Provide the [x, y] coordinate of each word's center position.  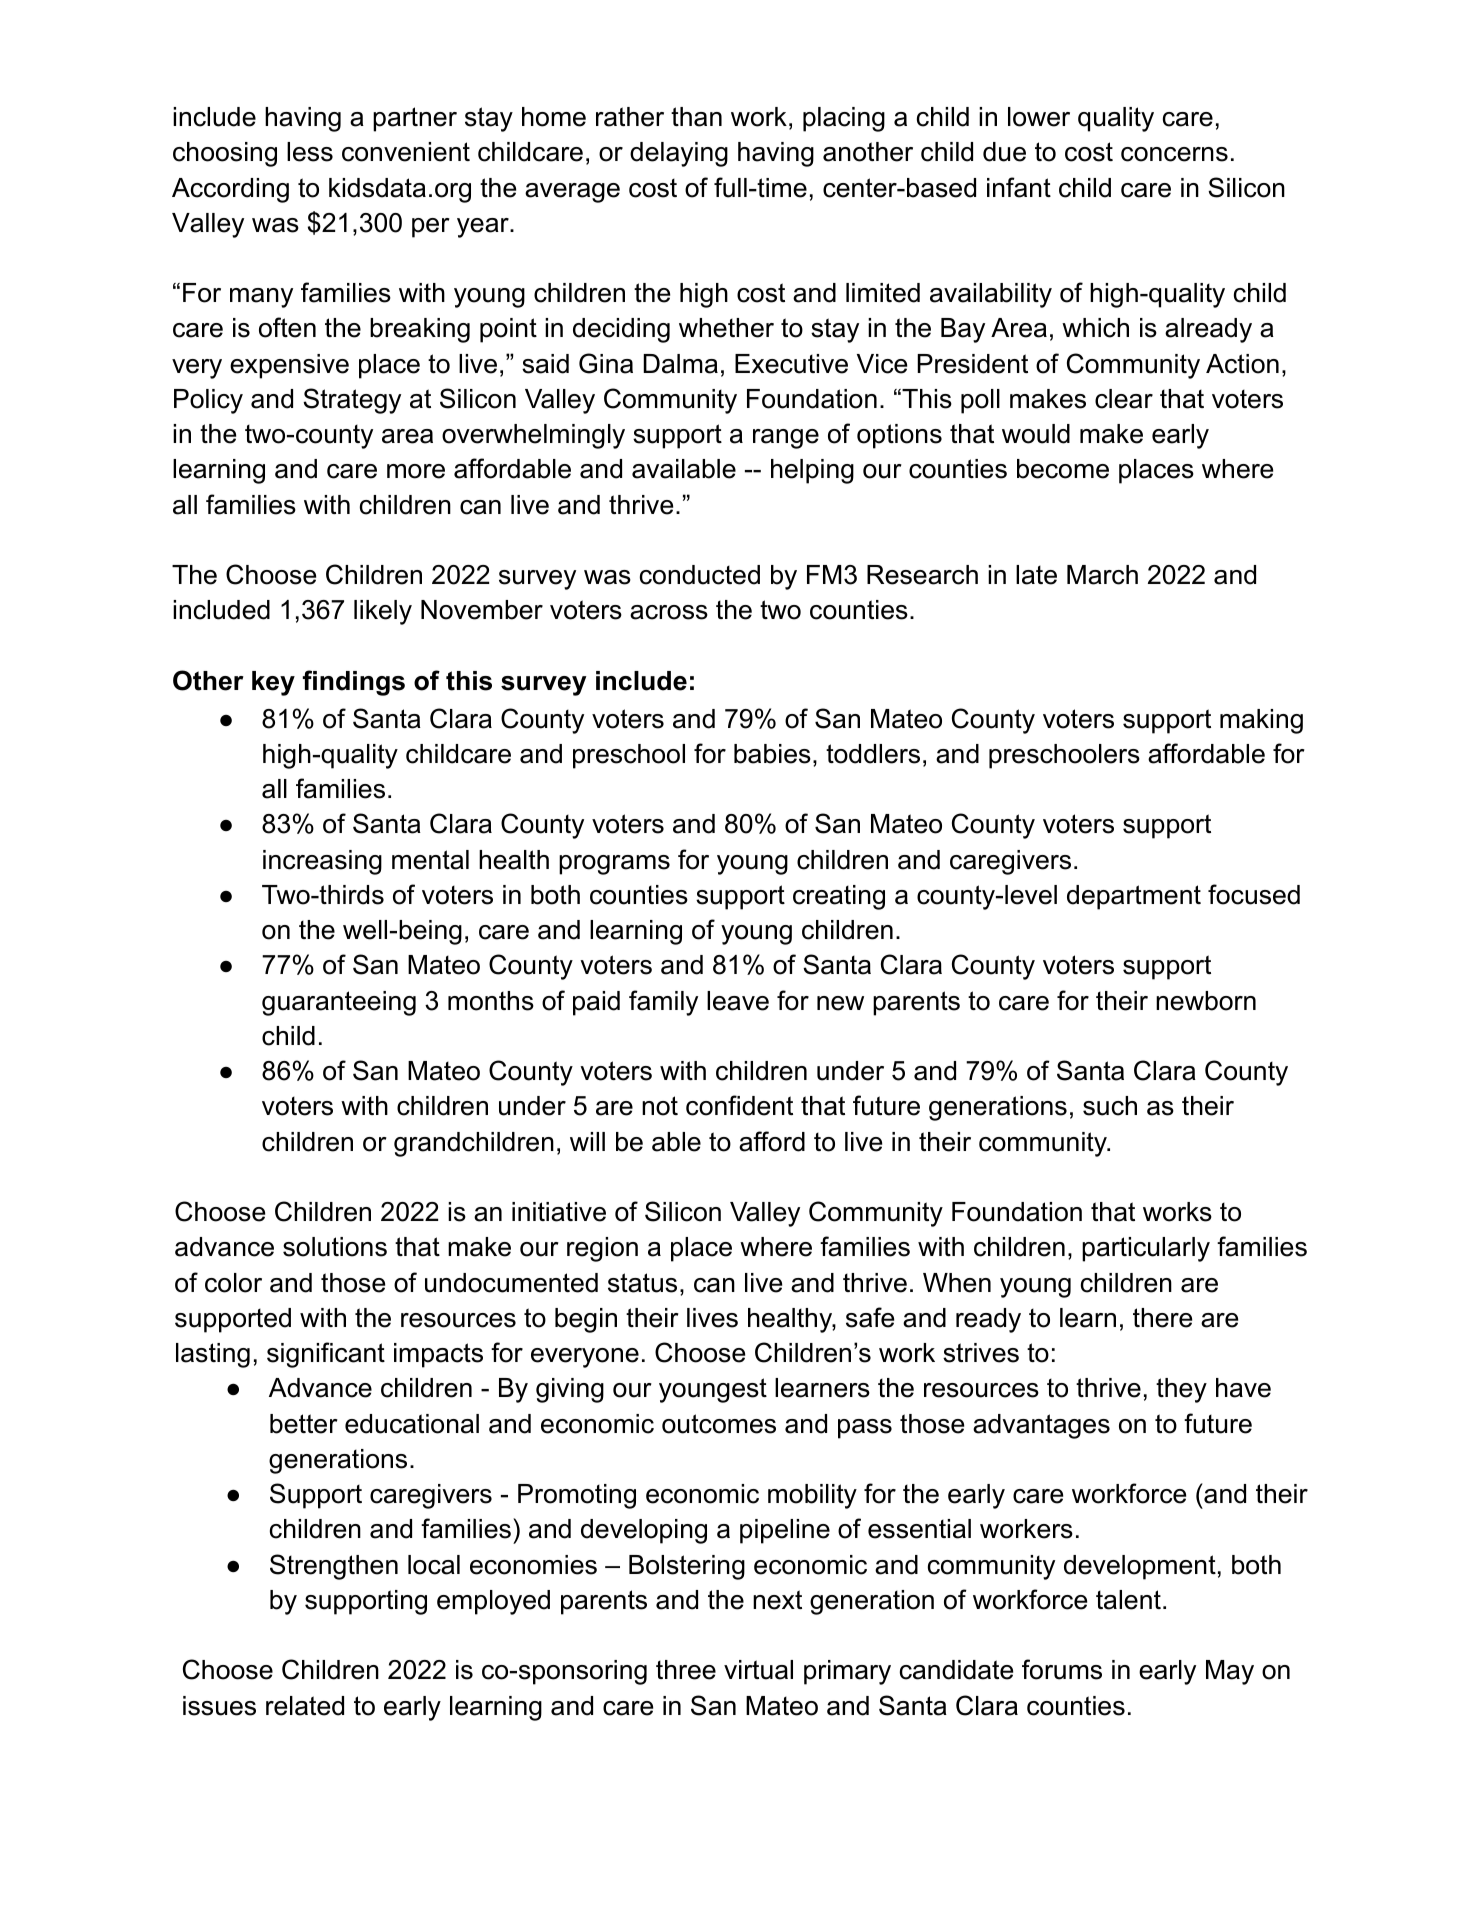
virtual [758, 1670]
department [1134, 897]
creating [839, 897]
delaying [679, 154]
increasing [322, 862]
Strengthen [334, 1567]
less [310, 152]
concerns [1174, 154]
